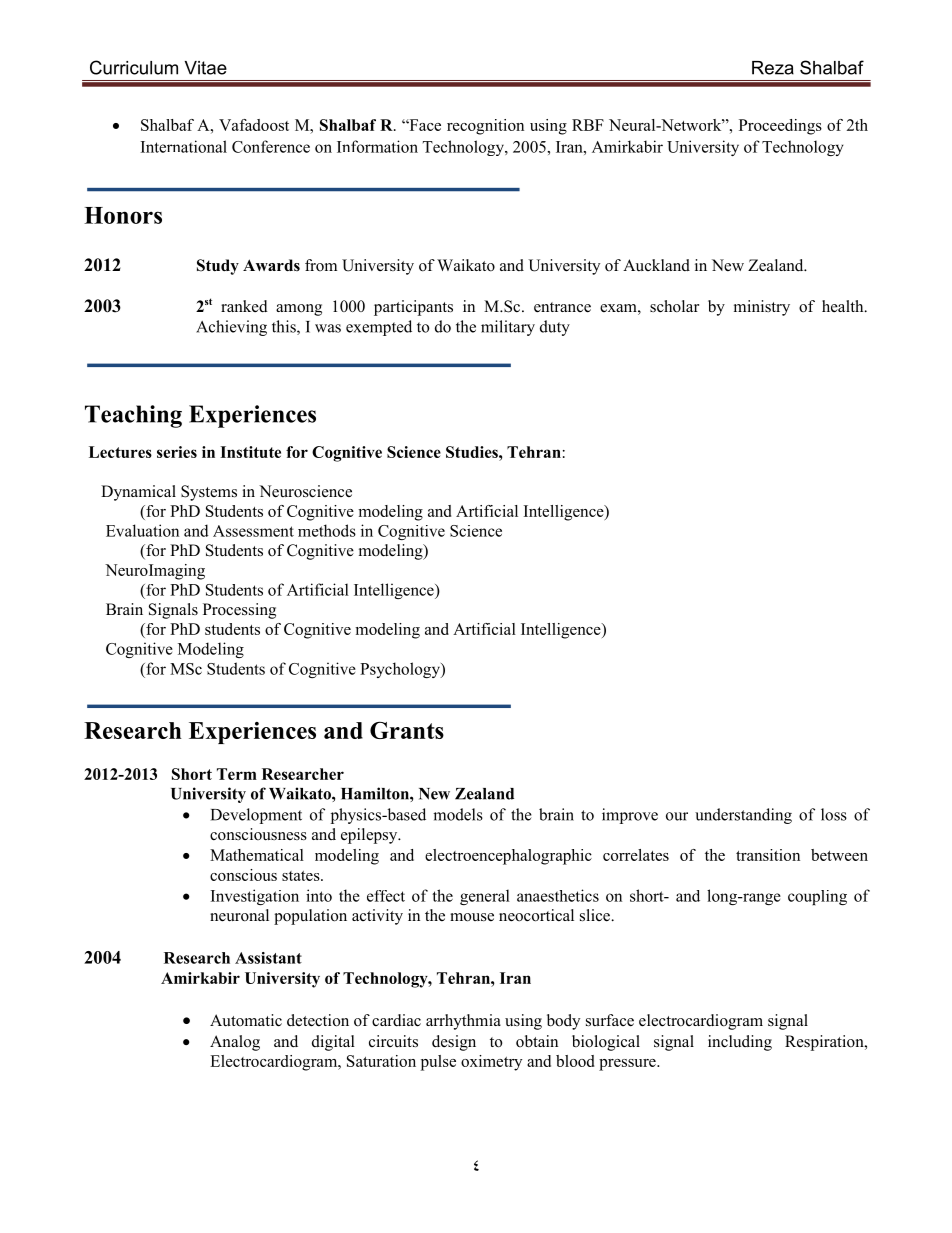  I want to click on including, so click(740, 1043).
